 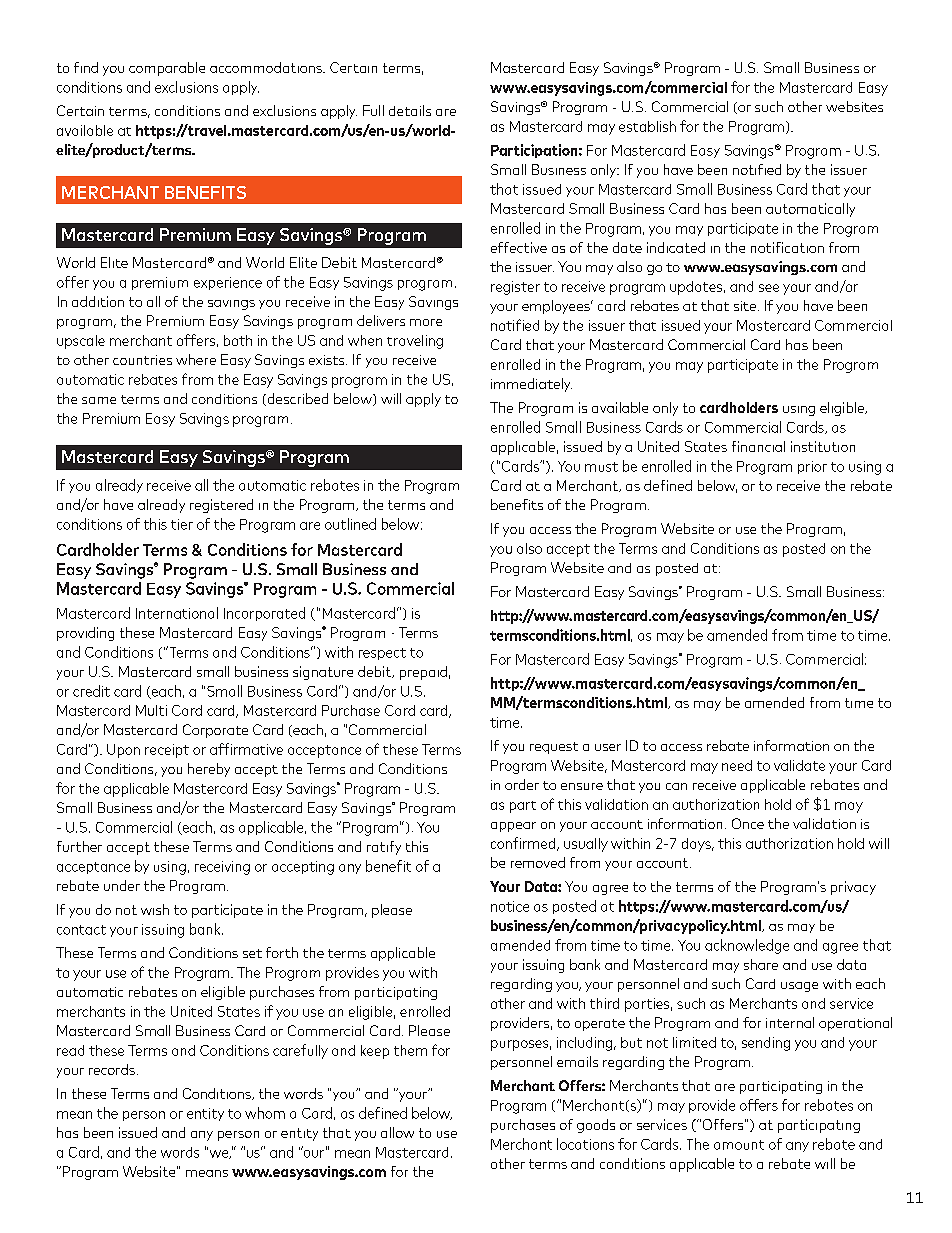 What do you see at coordinates (410, 110) in the screenshot?
I see `details` at bounding box center [410, 110].
